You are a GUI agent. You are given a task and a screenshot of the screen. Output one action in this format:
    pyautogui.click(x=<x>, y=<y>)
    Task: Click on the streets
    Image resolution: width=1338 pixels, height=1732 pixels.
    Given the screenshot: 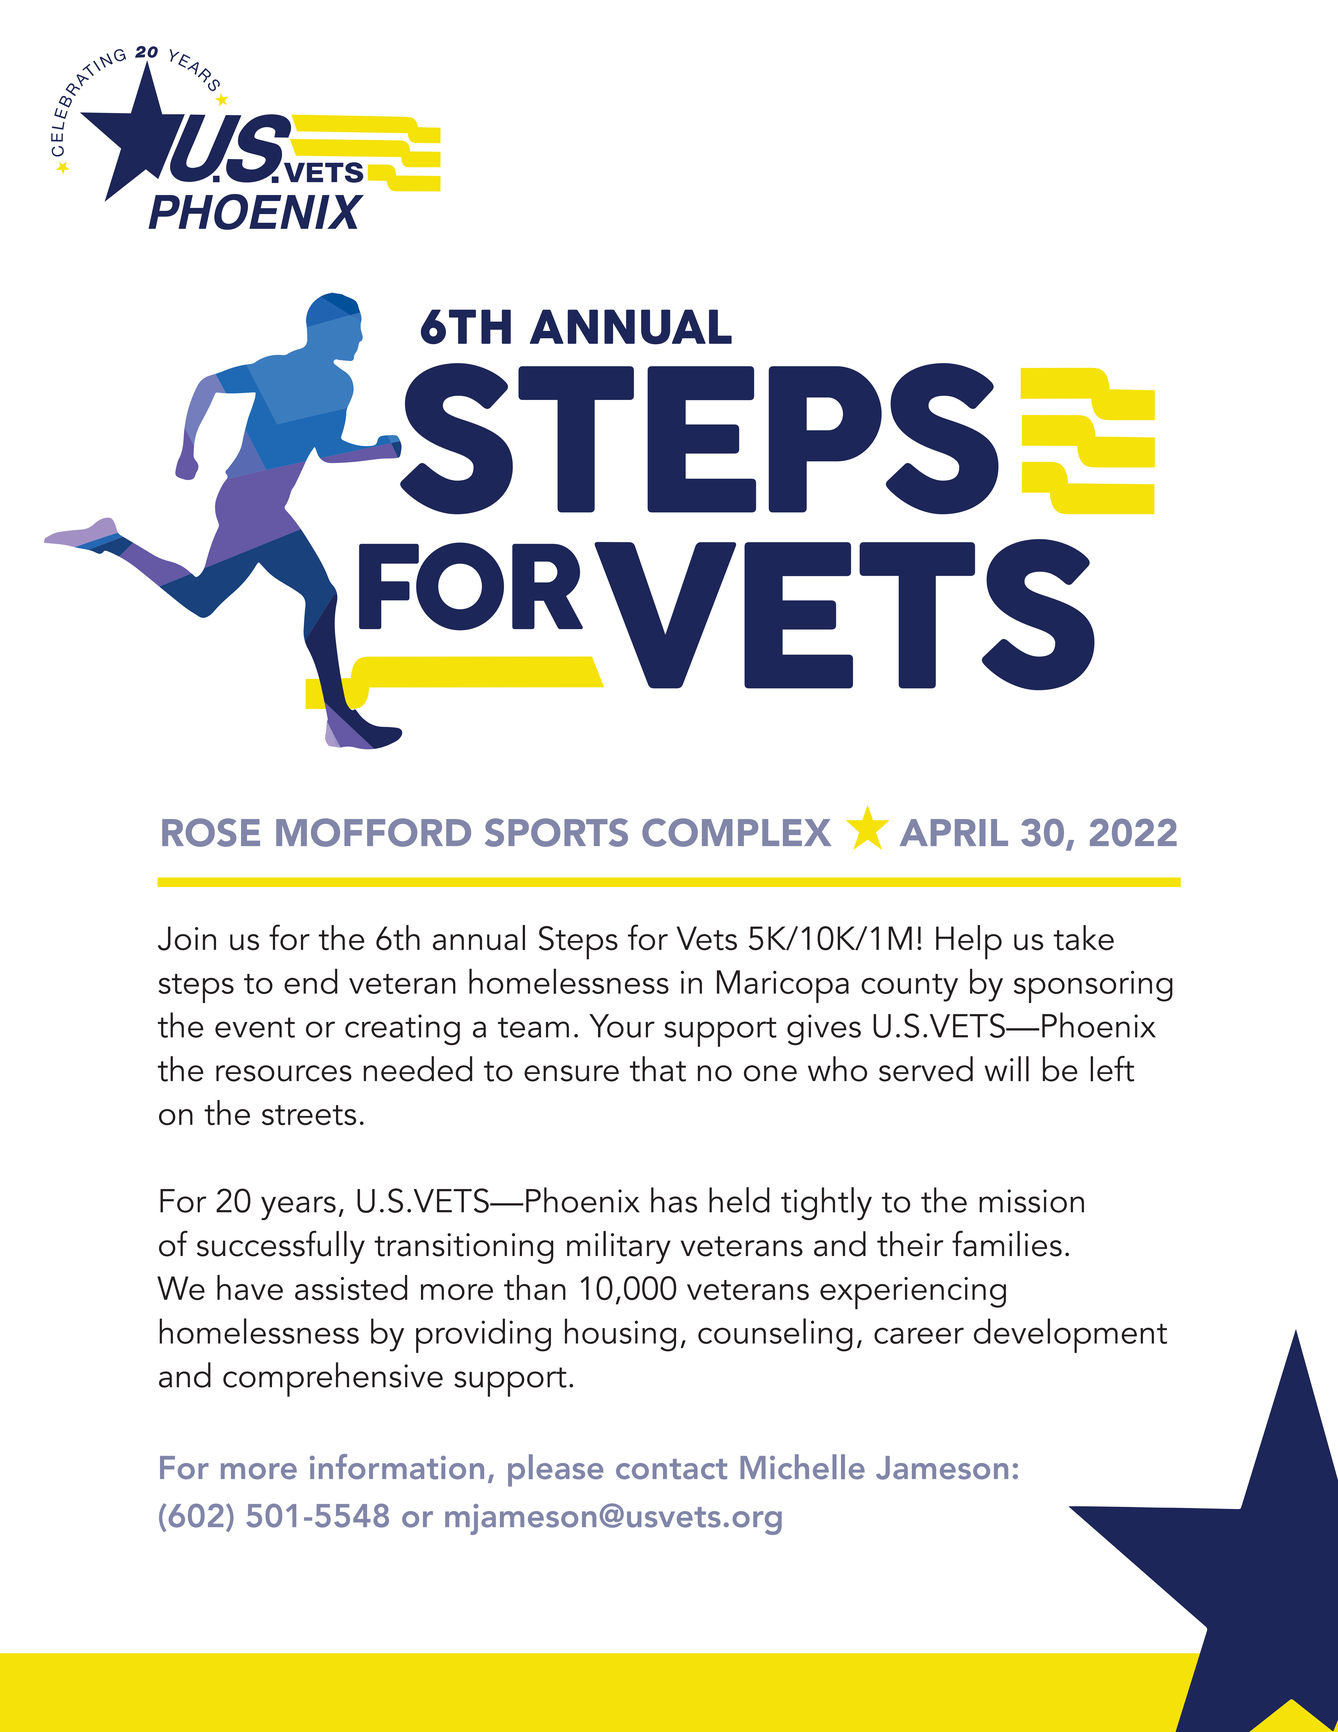 What is the action you would take?
    pyautogui.click(x=309, y=1115)
